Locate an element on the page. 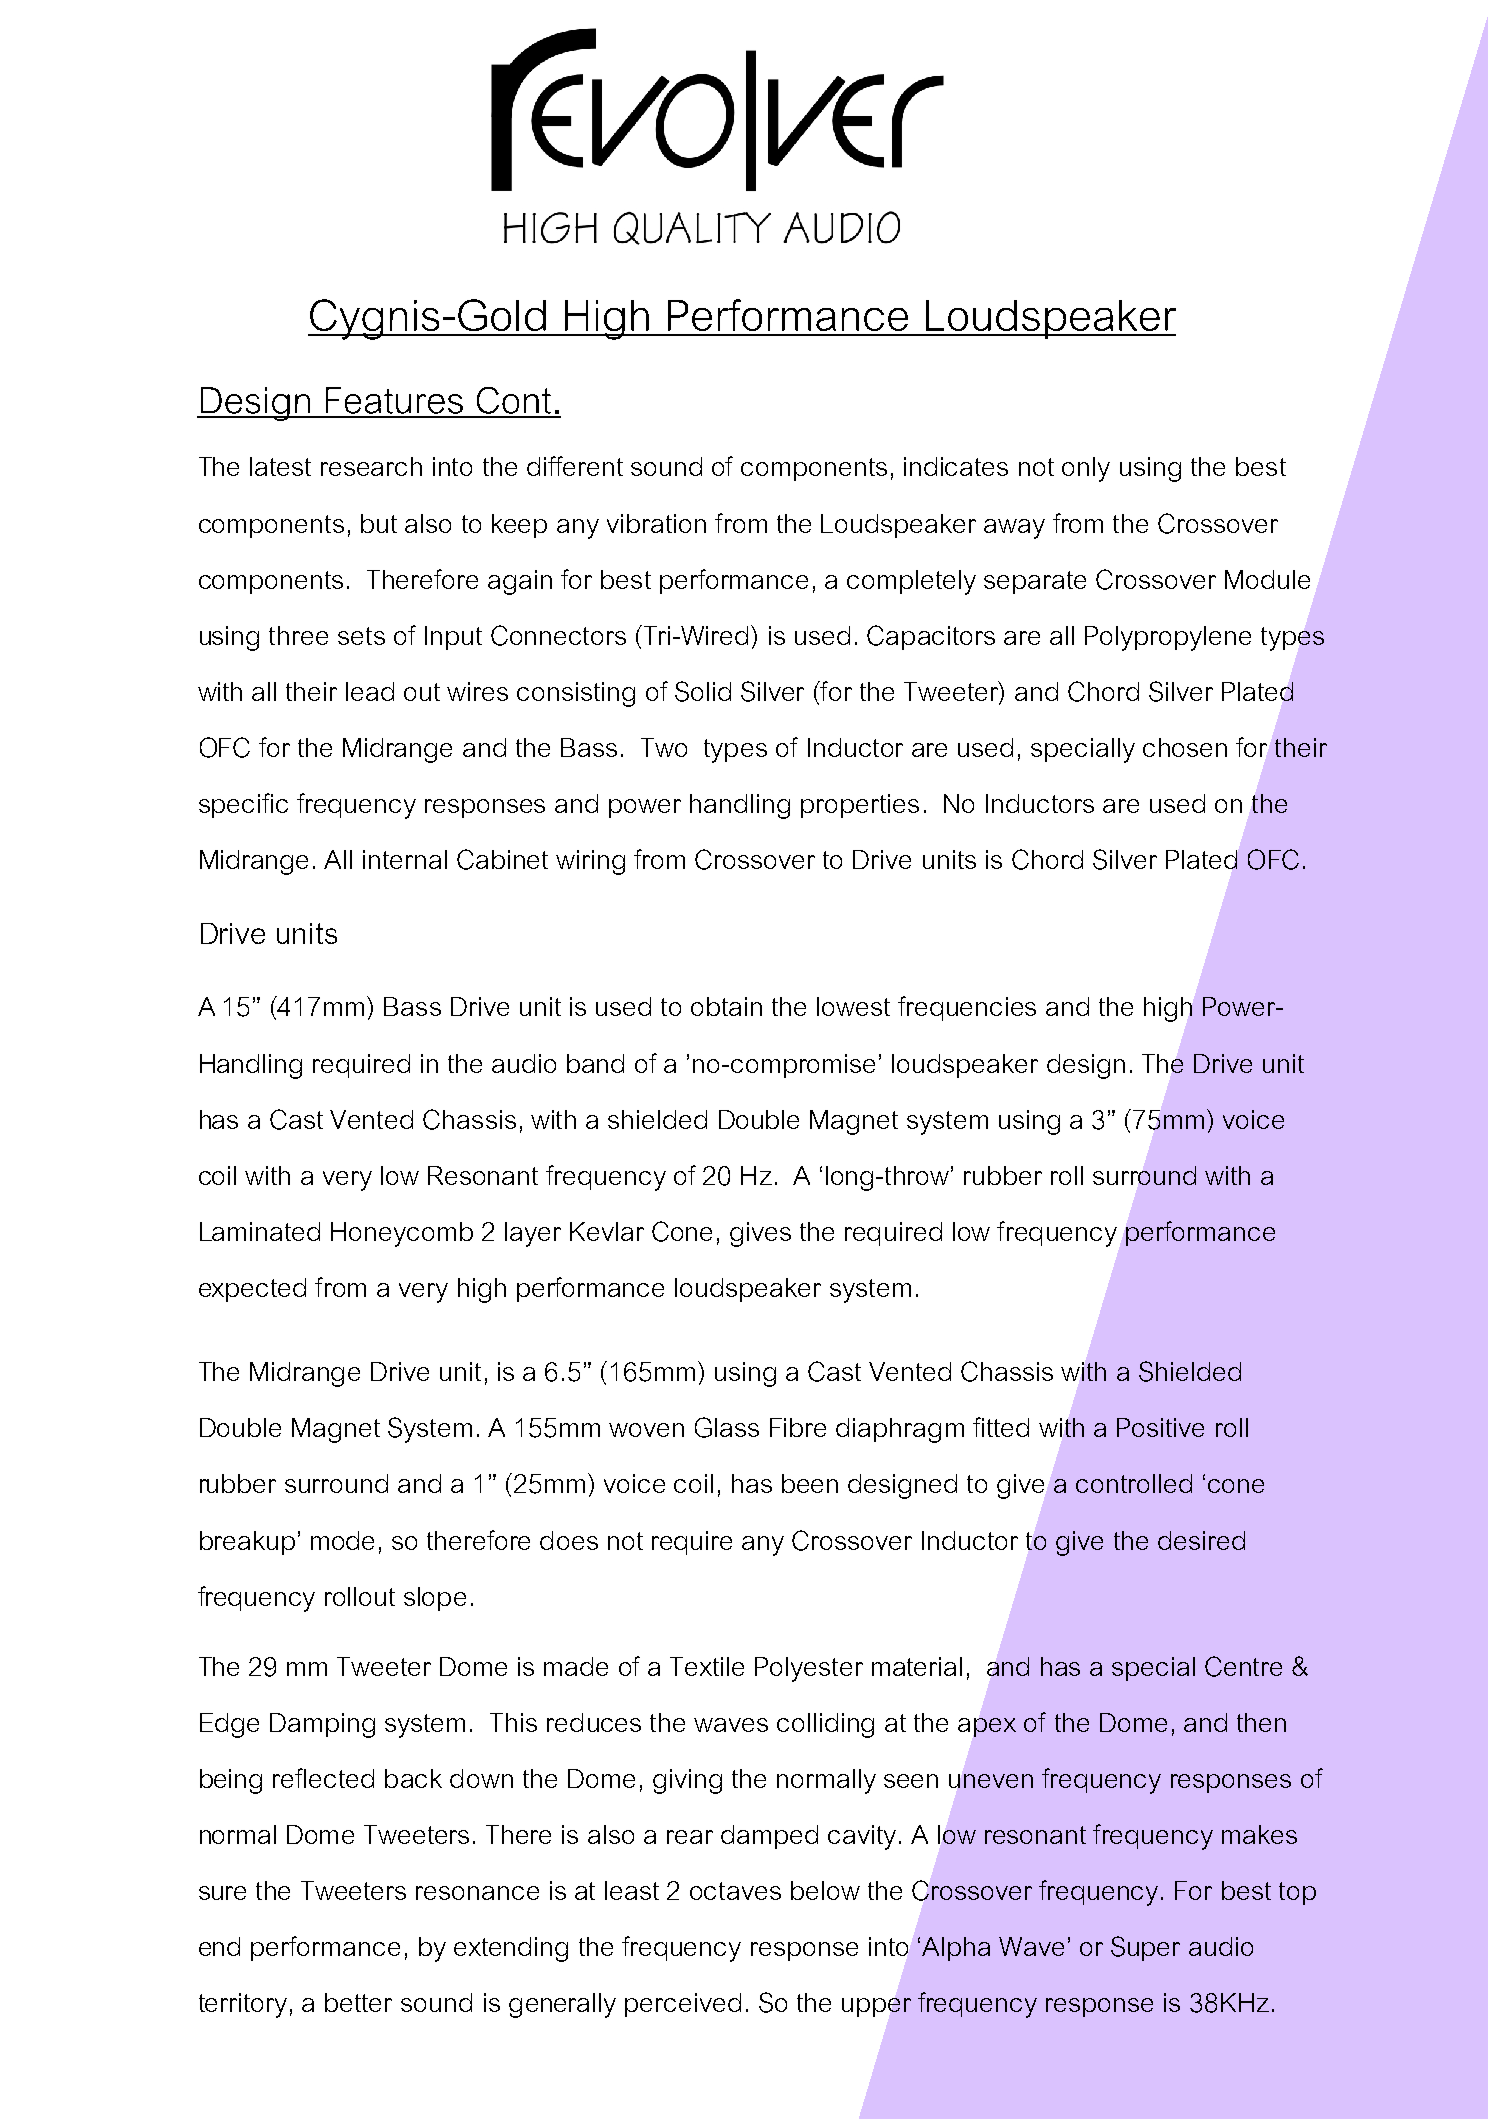 The height and width of the page is (2126, 1502). vibration is located at coordinates (656, 523).
